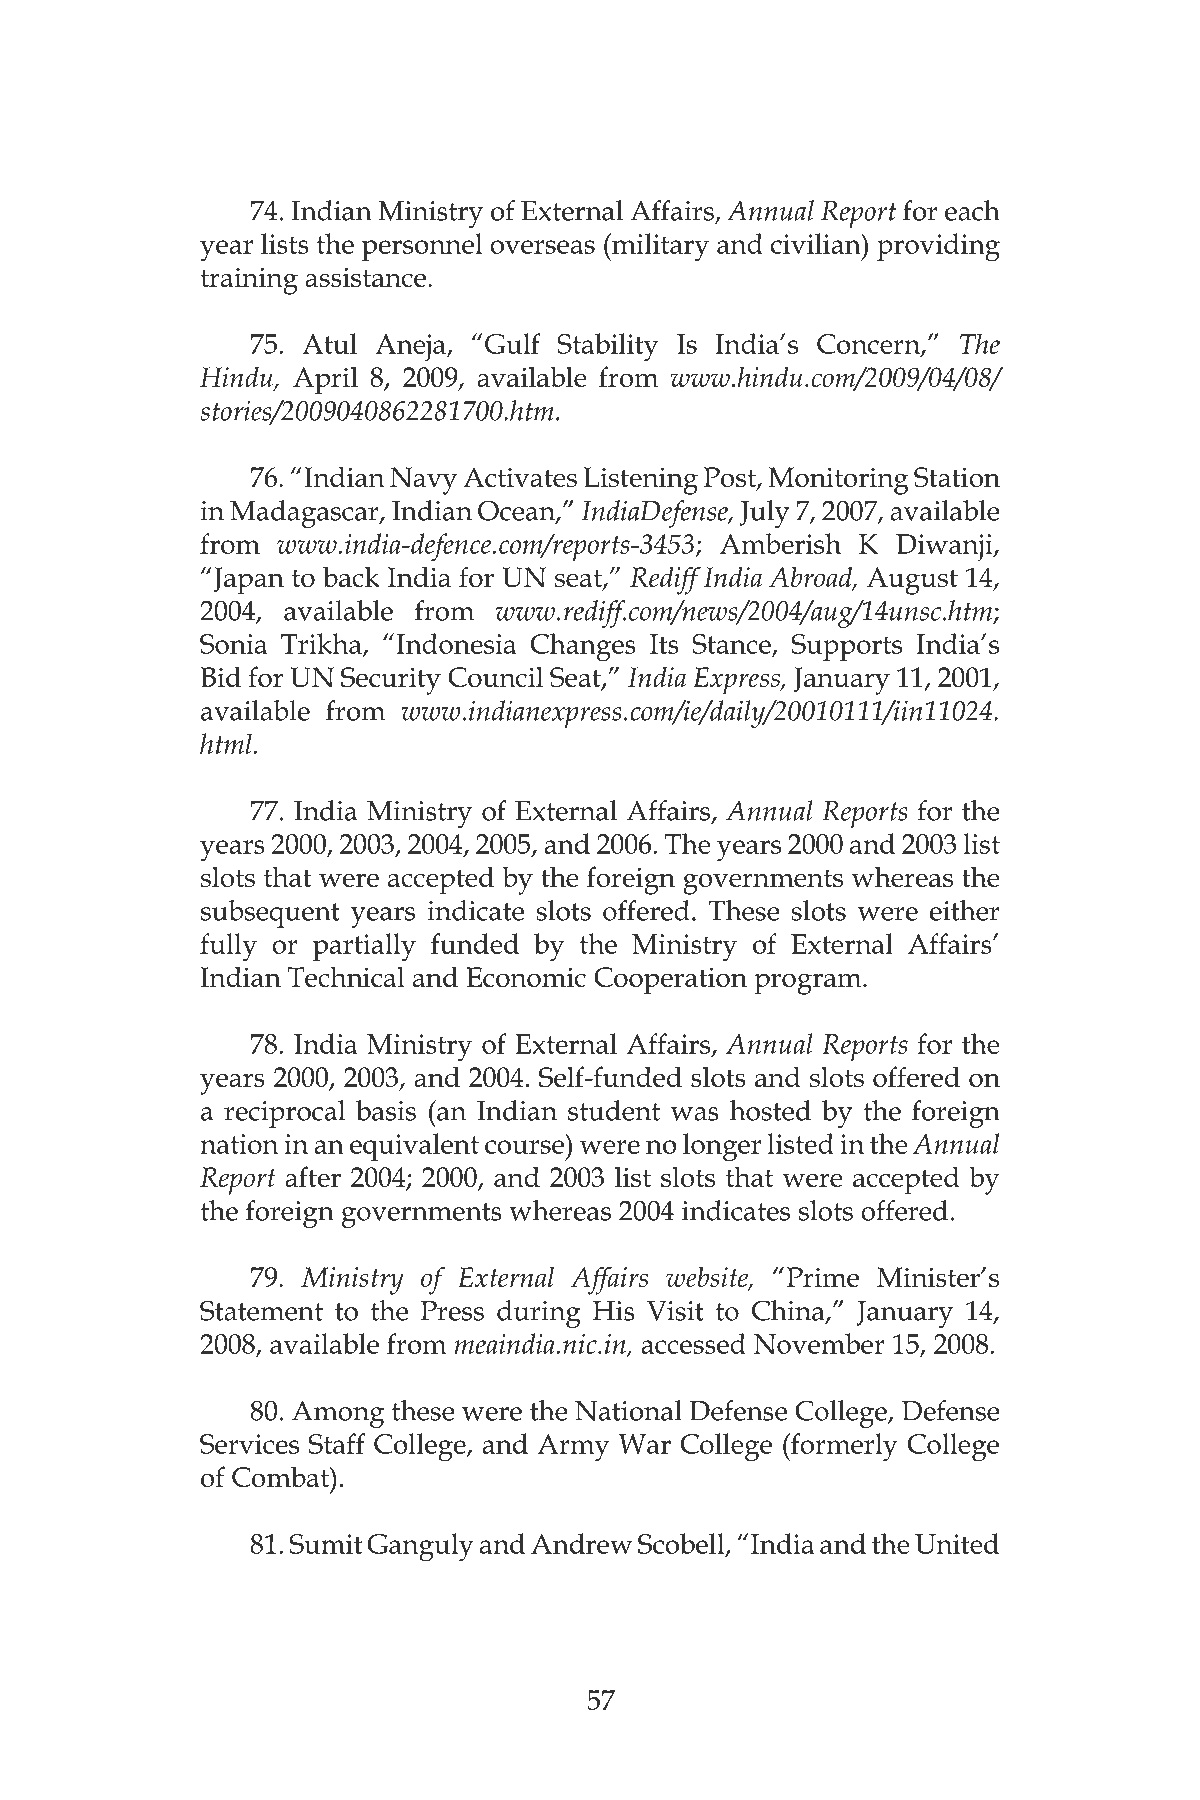  I want to click on back, so click(351, 576).
